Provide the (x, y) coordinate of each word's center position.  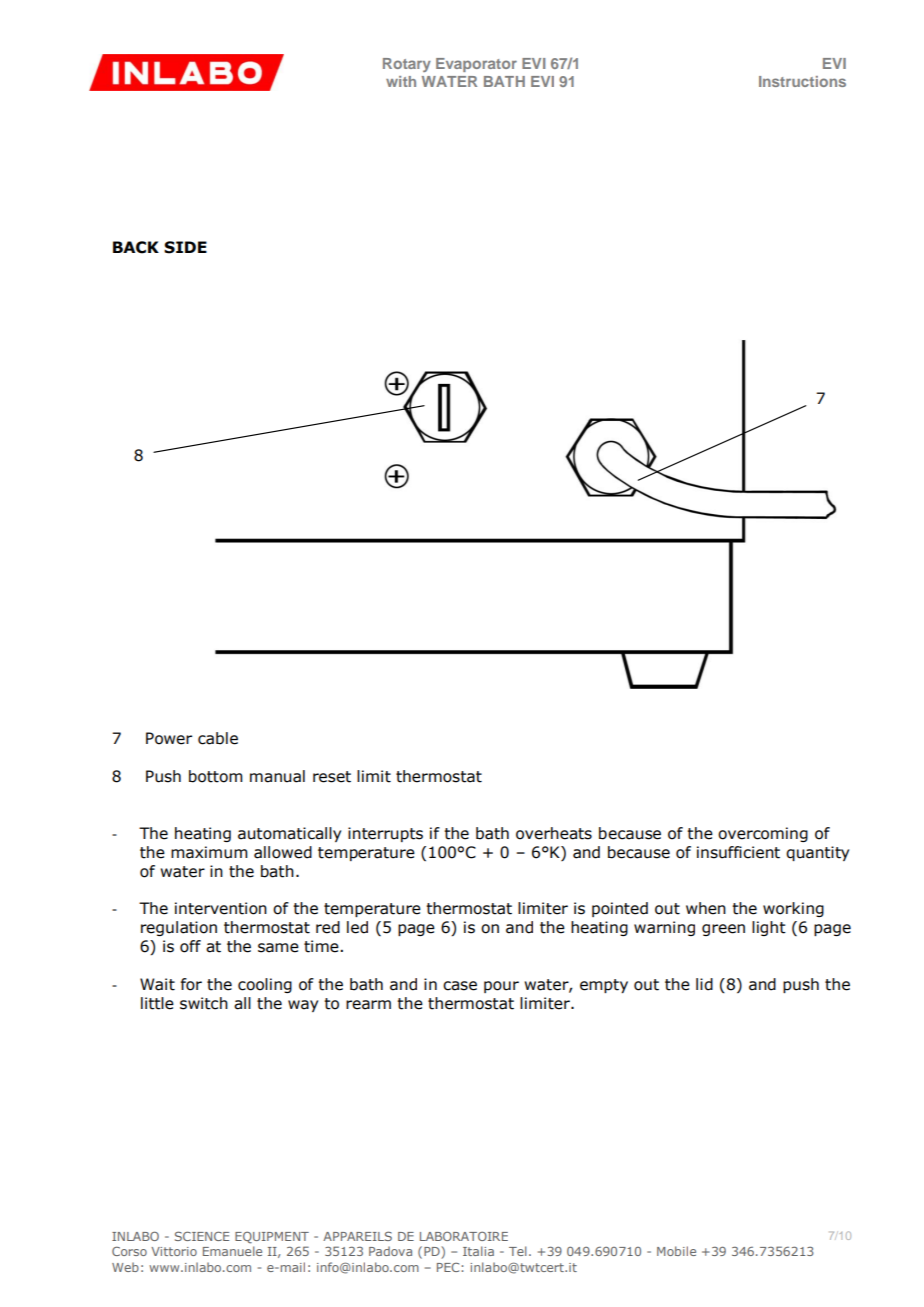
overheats (554, 833)
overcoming (763, 834)
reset (332, 777)
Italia (478, 1251)
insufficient (738, 852)
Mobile (676, 1251)
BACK (136, 247)
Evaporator (476, 65)
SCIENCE (202, 1236)
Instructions (802, 81)
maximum (209, 852)
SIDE (185, 247)
